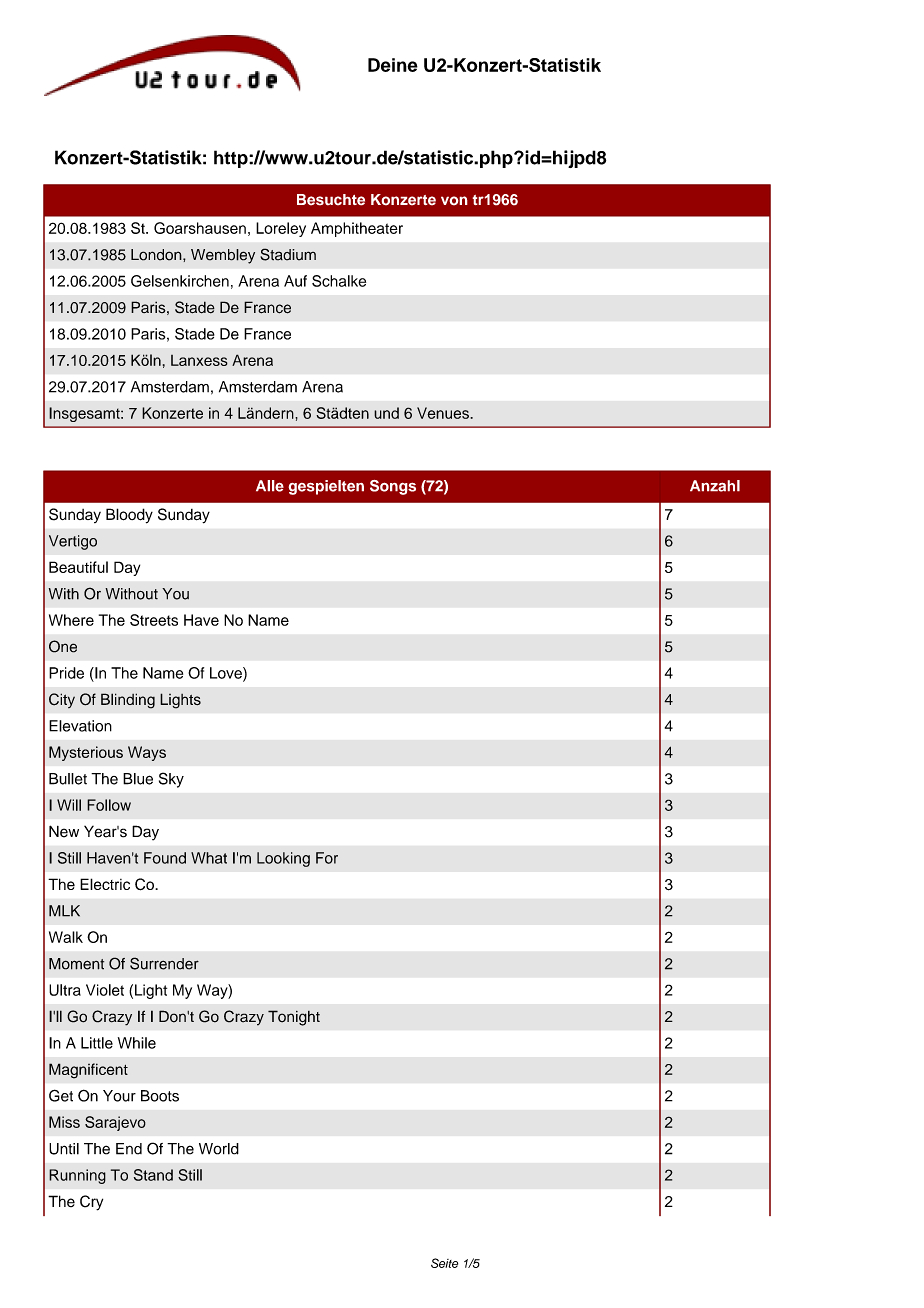  What do you see at coordinates (219, 1149) in the document?
I see `World` at bounding box center [219, 1149].
